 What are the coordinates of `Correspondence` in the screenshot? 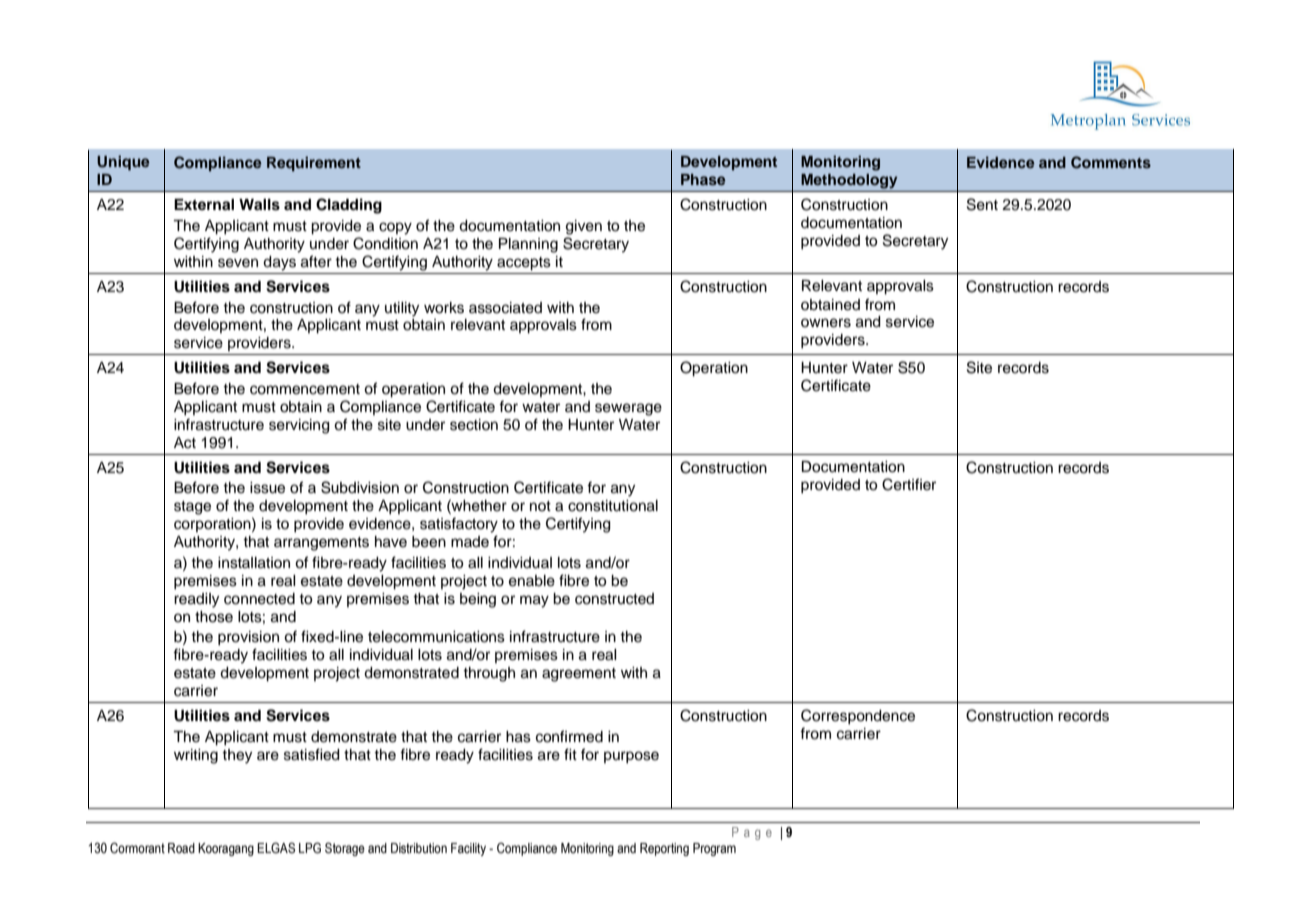 It's located at (858, 717).
